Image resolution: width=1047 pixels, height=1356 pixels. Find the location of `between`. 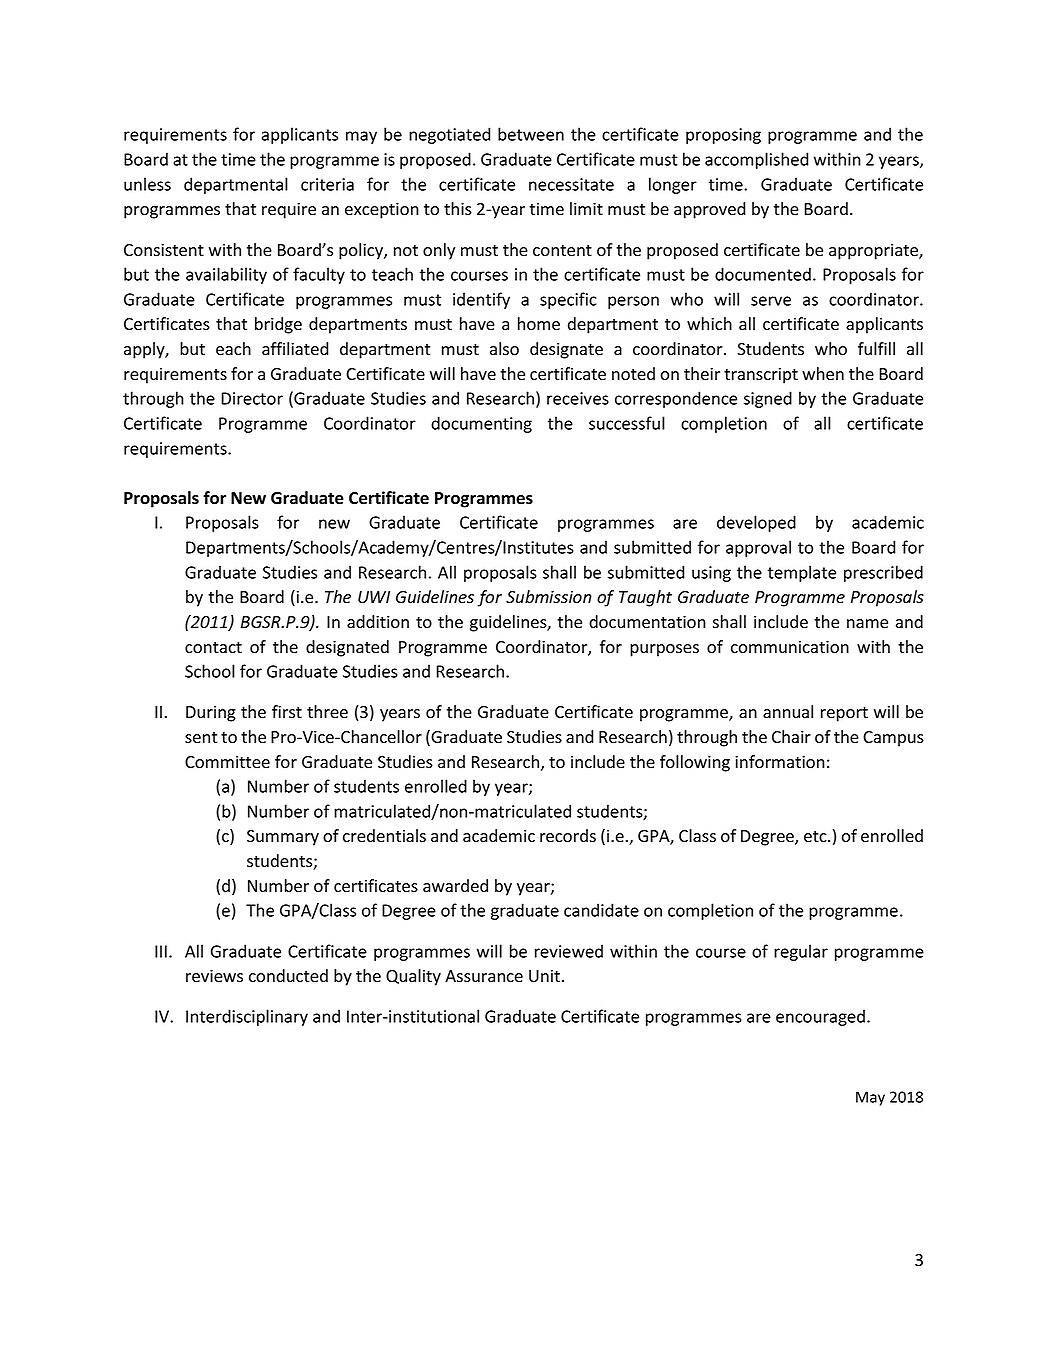

between is located at coordinates (531, 134).
